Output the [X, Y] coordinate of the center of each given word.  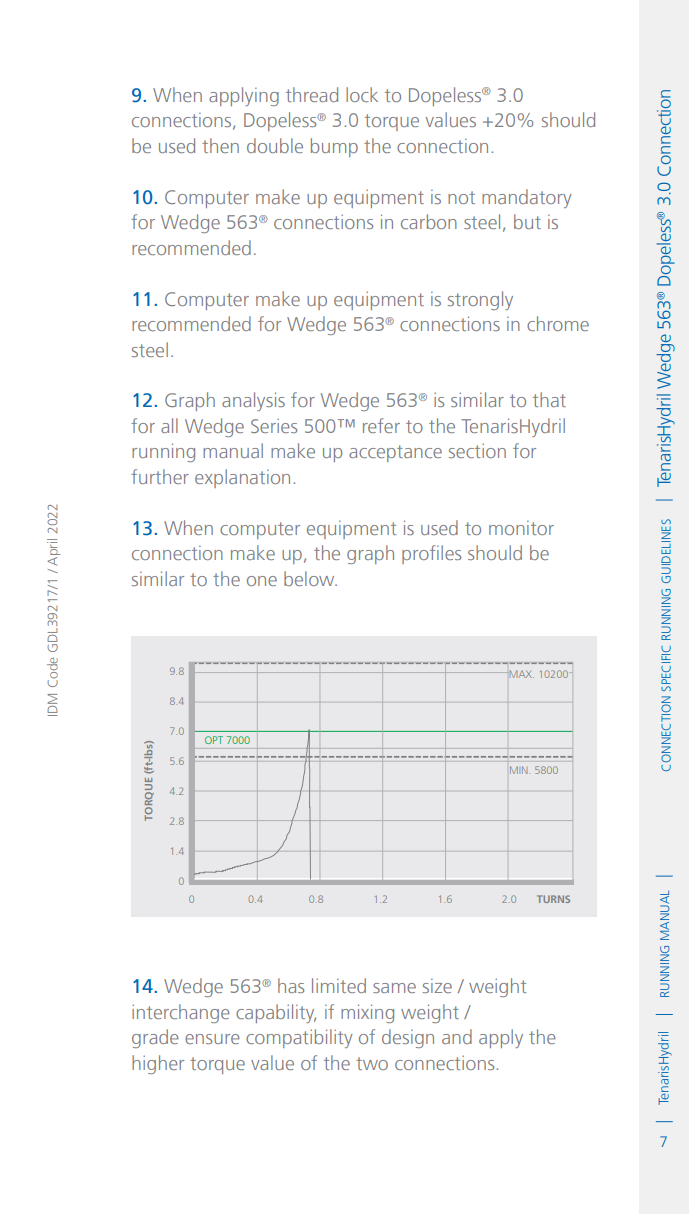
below [310, 578]
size [437, 986]
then [220, 145]
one [262, 581]
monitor [521, 528]
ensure [212, 1039]
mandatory [527, 198]
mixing [367, 1013]
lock [362, 94]
